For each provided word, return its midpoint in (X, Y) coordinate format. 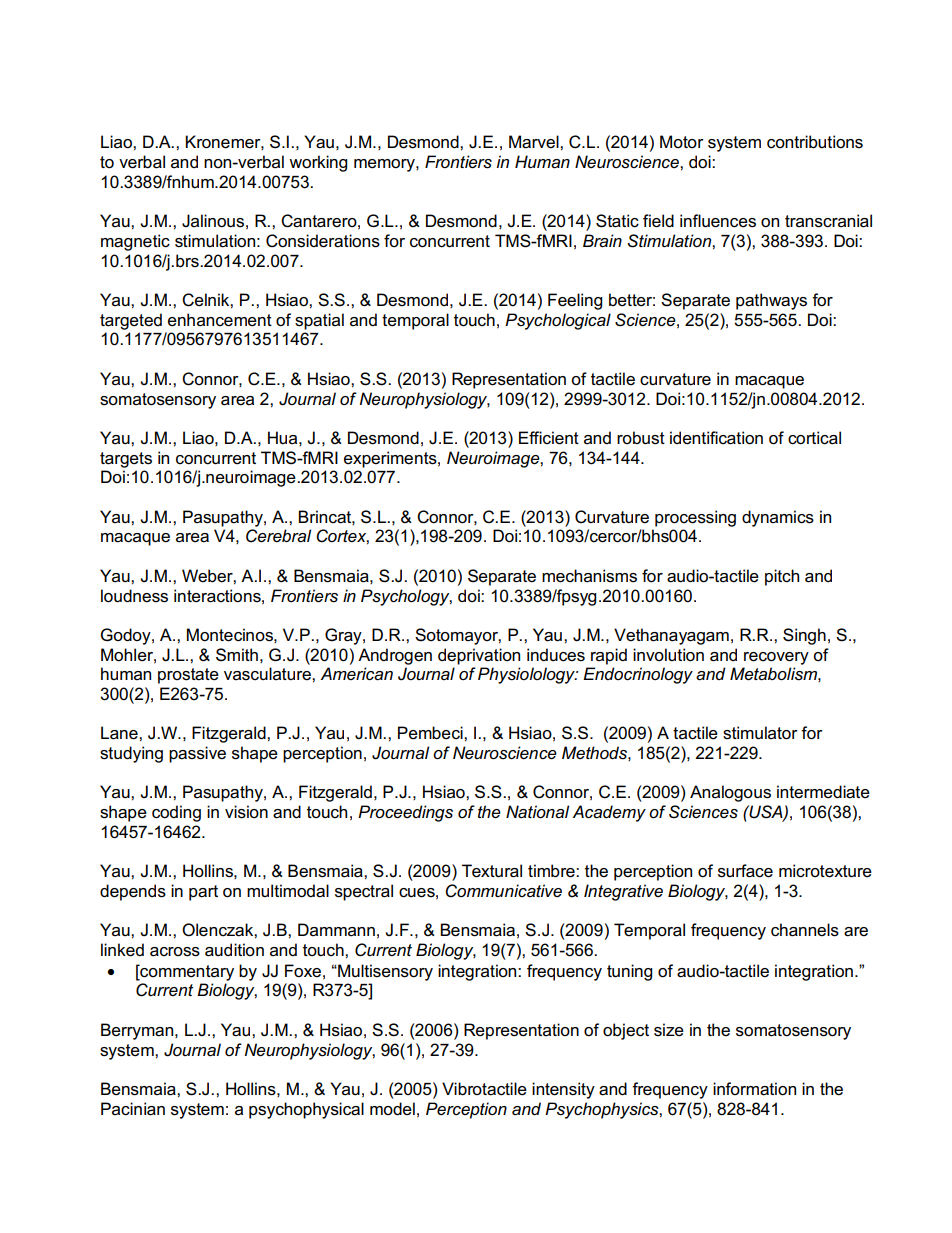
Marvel (535, 142)
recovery (776, 658)
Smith (237, 655)
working (318, 163)
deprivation (479, 656)
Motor (682, 141)
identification (716, 438)
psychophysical (306, 1110)
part (203, 893)
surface (745, 871)
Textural (492, 871)
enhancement (220, 320)
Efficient (549, 438)
